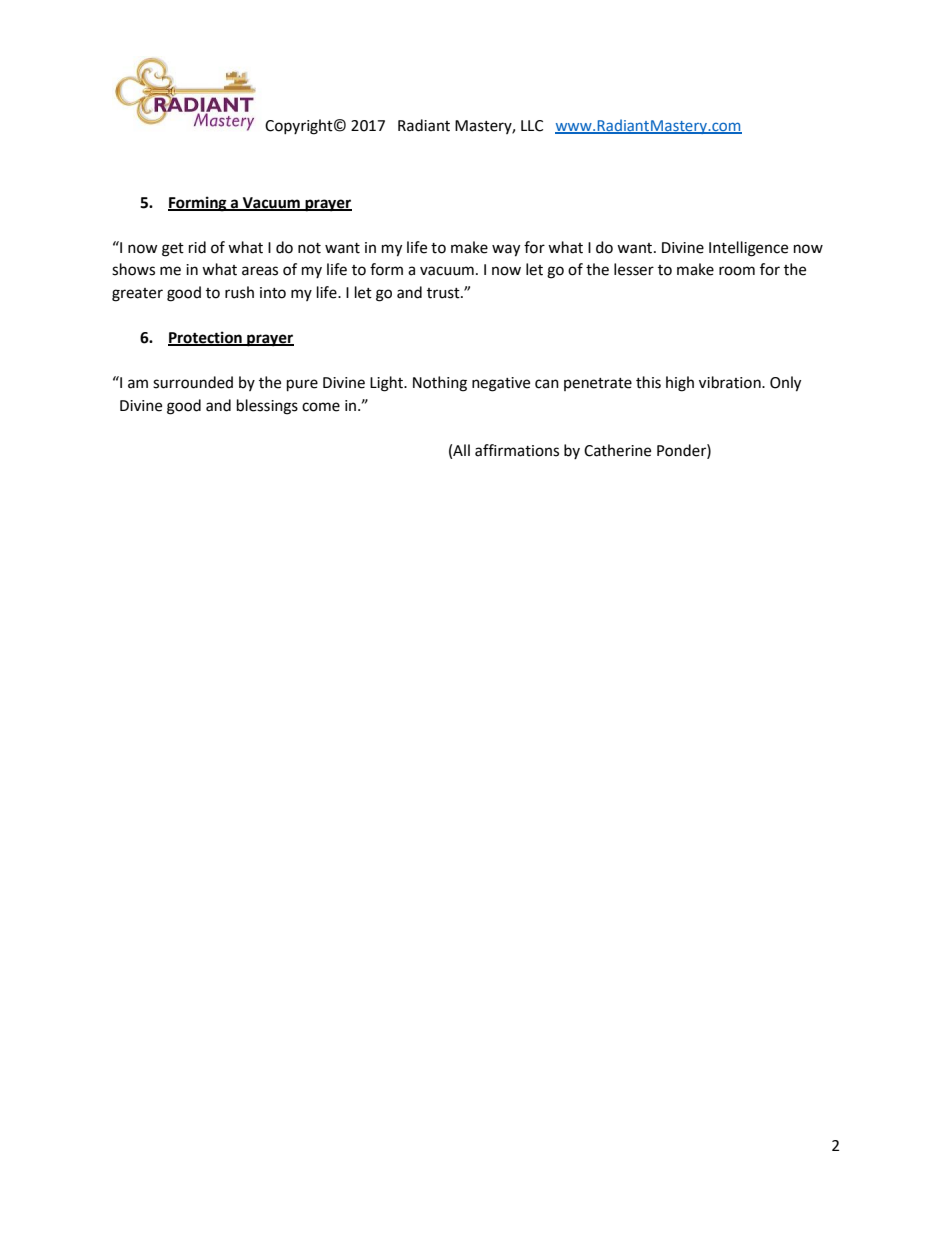 The width and height of the screenshot is (952, 1233). What do you see at coordinates (440, 384) in the screenshot?
I see `Nothing` at bounding box center [440, 384].
